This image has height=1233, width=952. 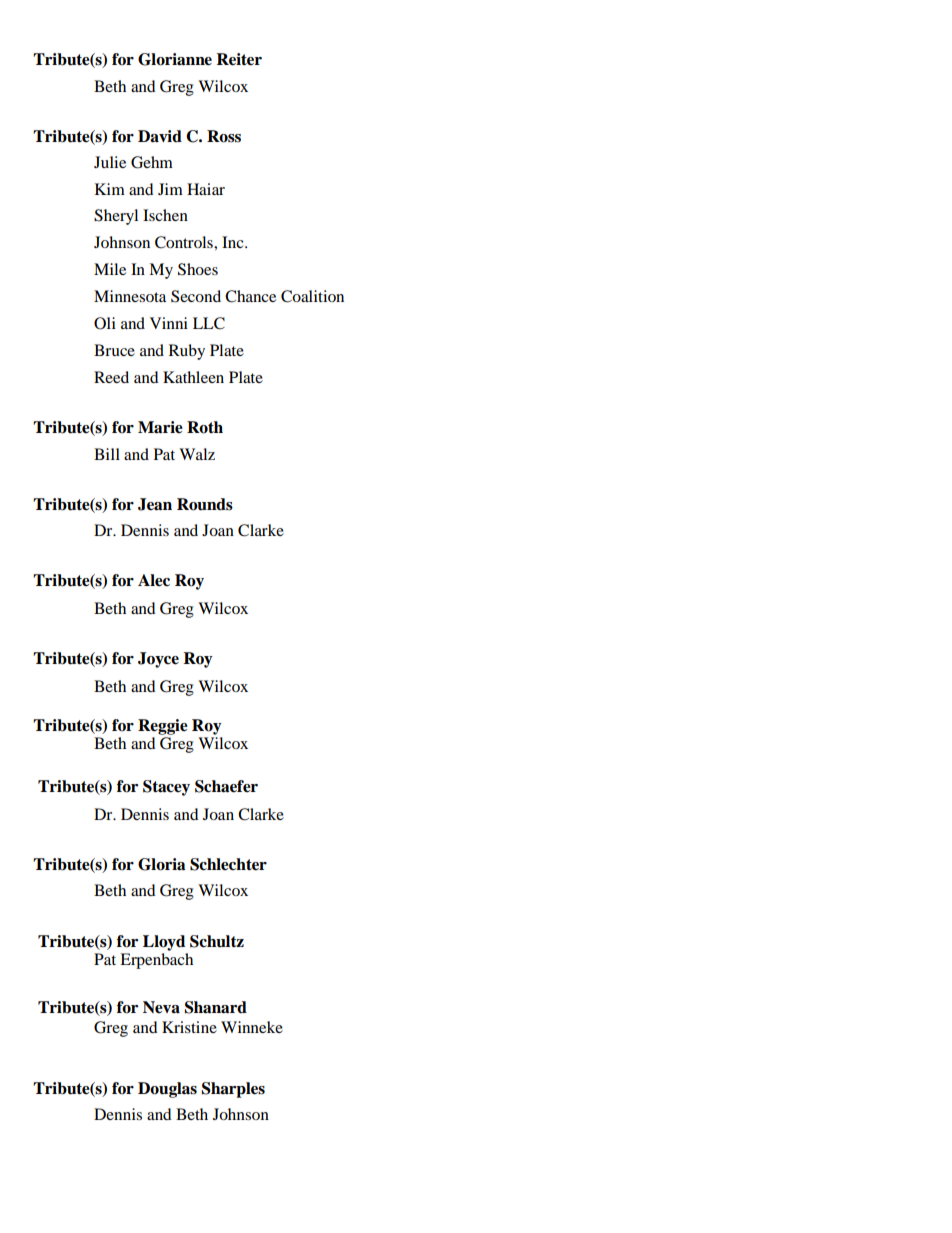 I want to click on Kristine, so click(x=189, y=1027).
